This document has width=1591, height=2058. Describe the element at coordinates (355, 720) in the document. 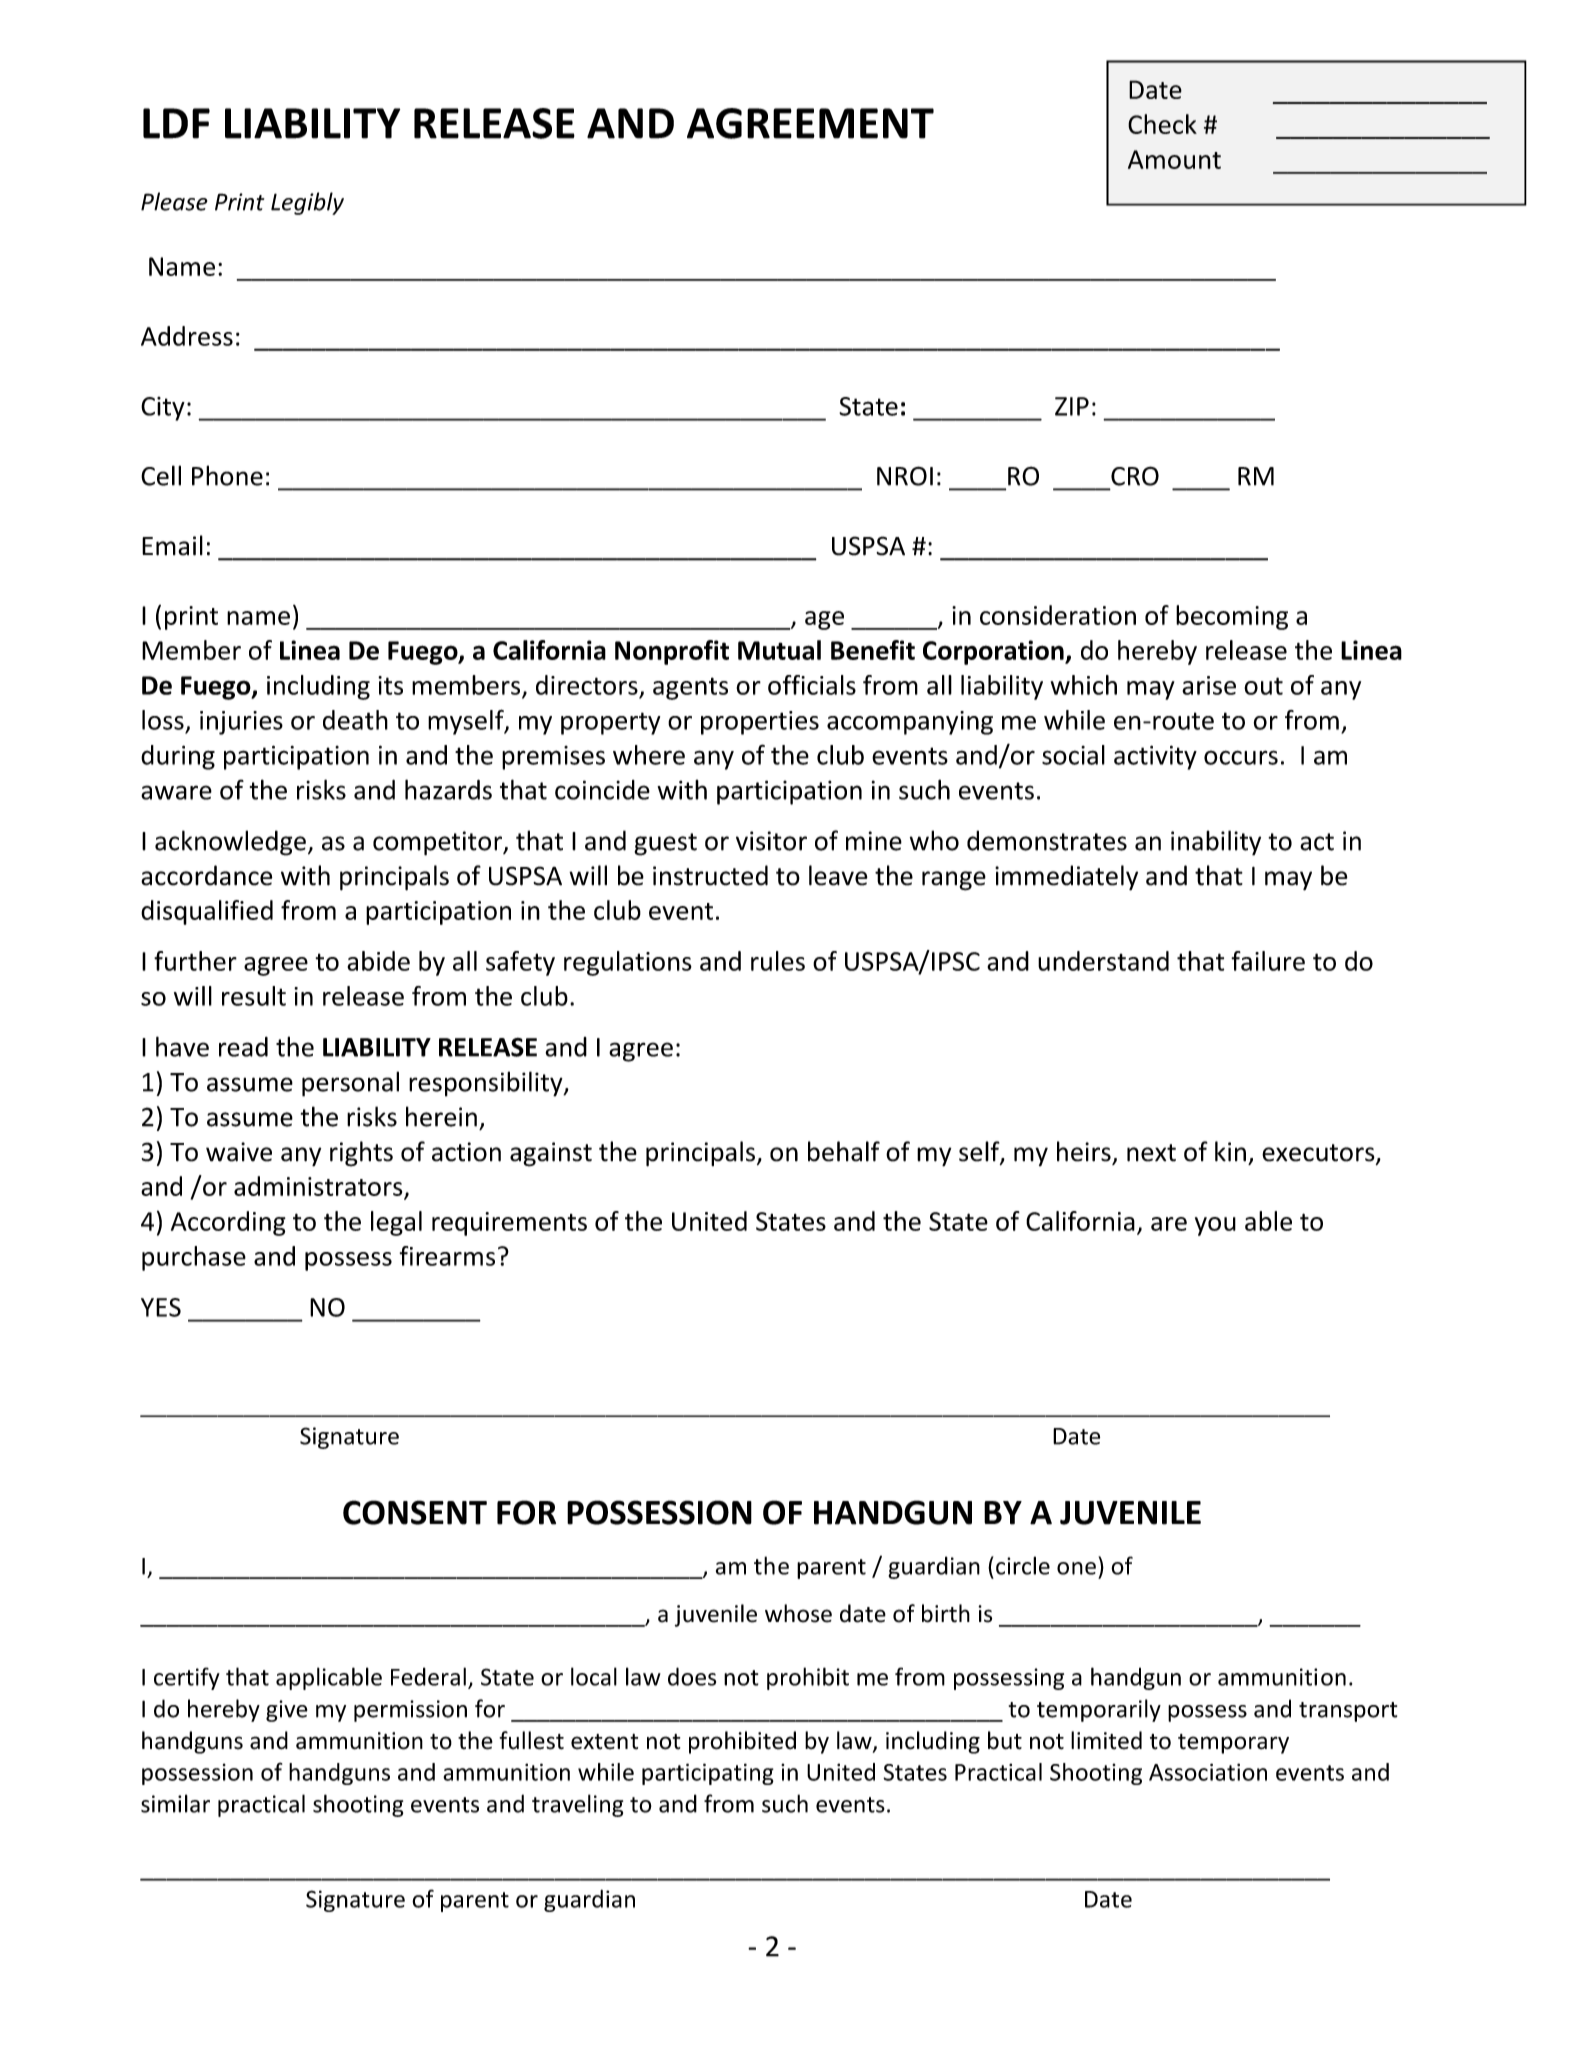

I see `death` at that location.
